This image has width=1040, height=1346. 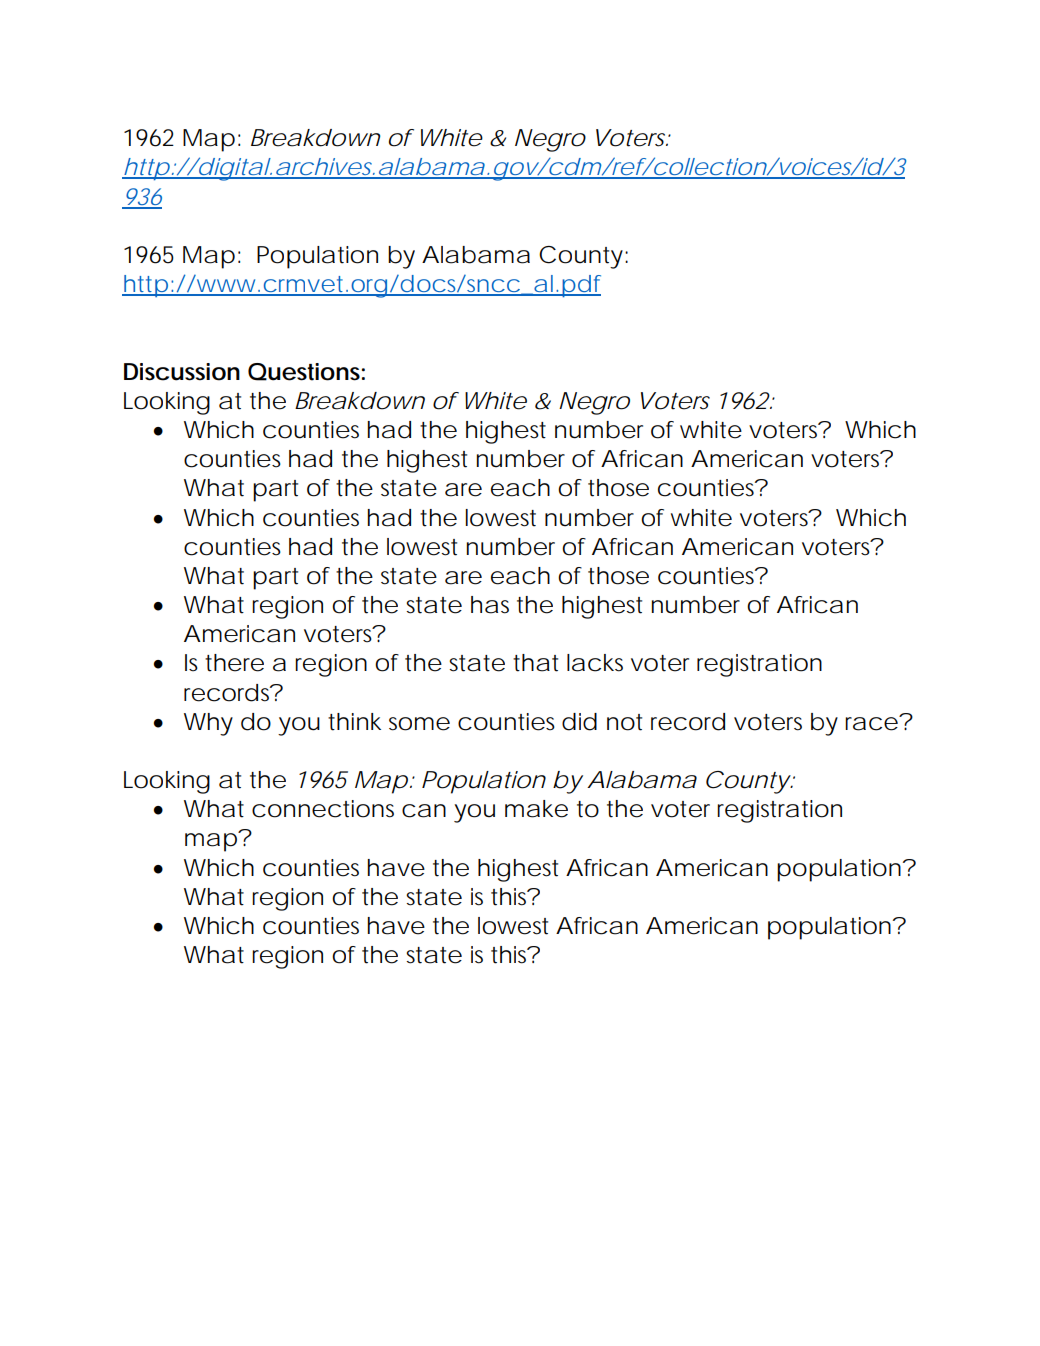 I want to click on has, so click(x=490, y=605).
